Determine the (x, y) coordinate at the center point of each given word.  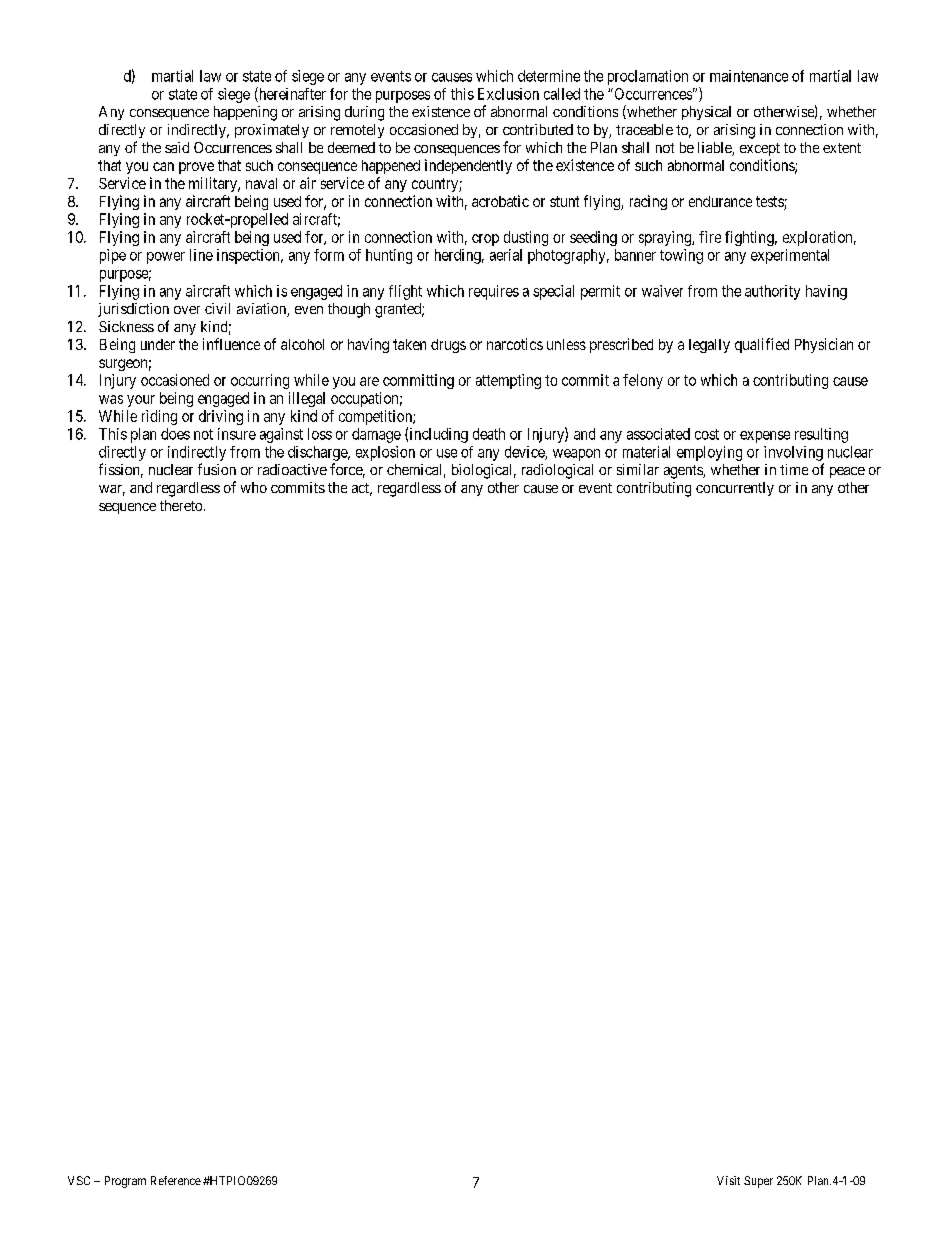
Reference (176, 1180)
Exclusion (508, 94)
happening (245, 113)
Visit (728, 1180)
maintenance (749, 76)
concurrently (735, 489)
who (254, 487)
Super (758, 1182)
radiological (557, 471)
